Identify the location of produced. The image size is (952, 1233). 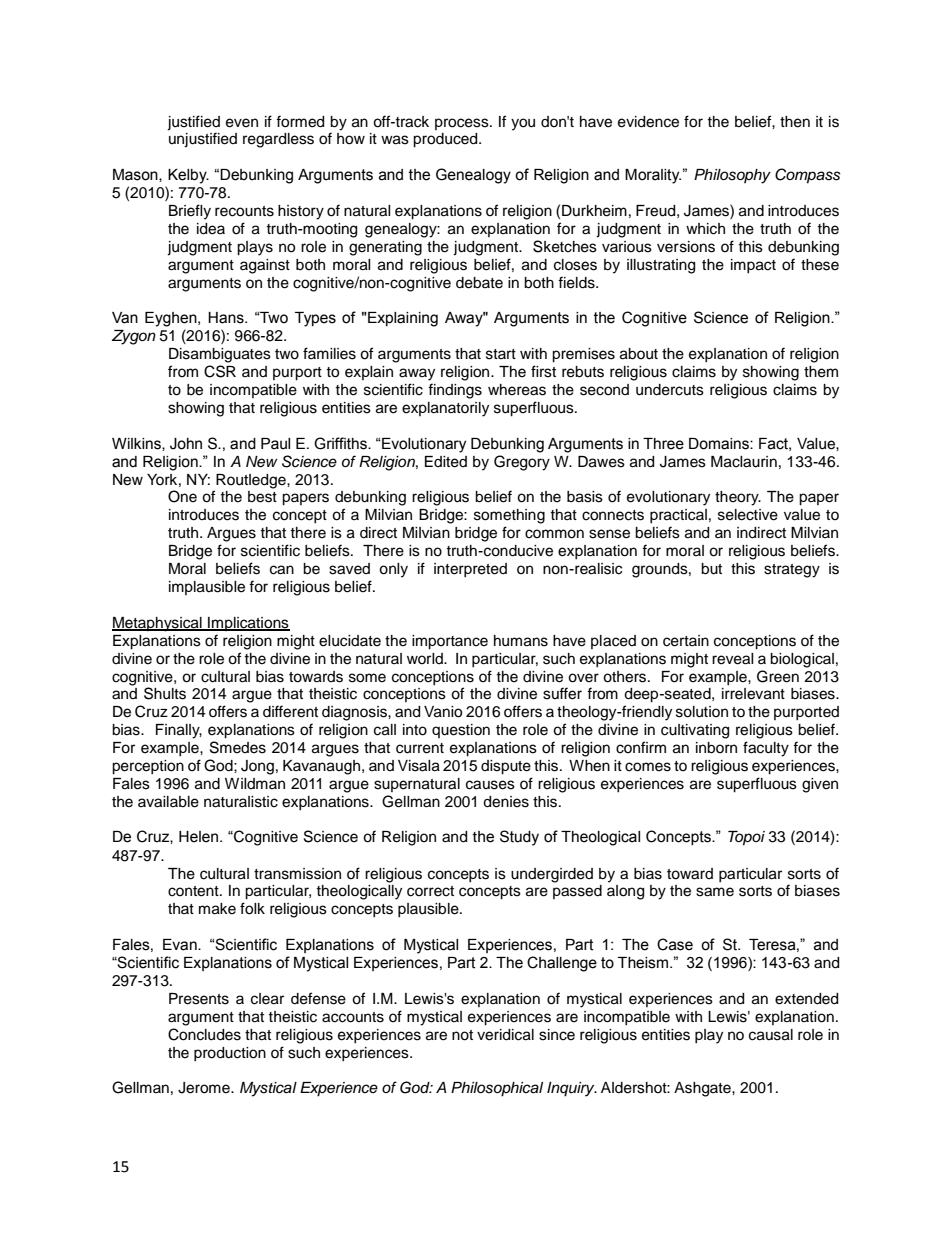
(446, 140).
